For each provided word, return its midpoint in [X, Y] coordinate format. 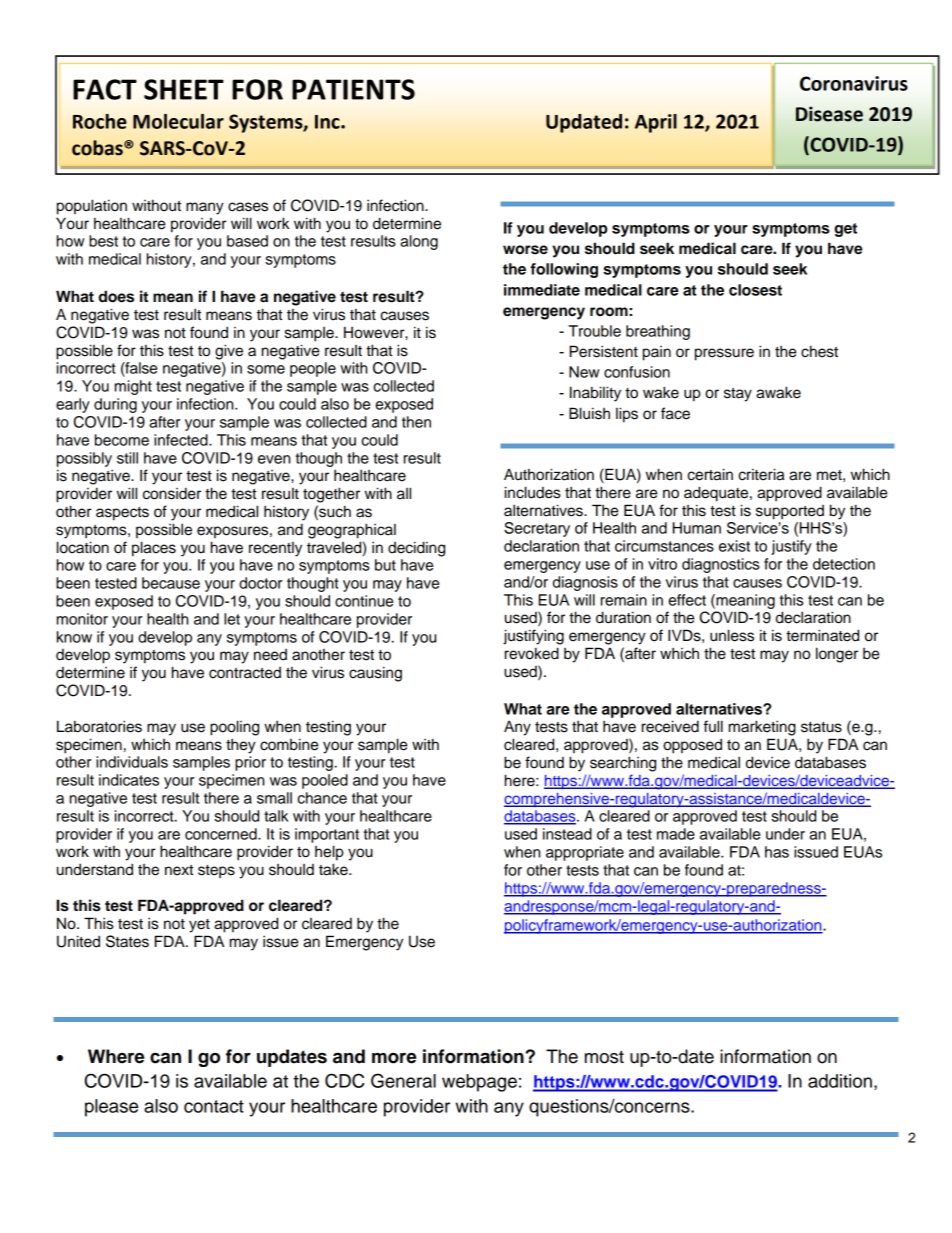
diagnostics [721, 565]
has [777, 852]
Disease [829, 114]
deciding [416, 549]
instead [567, 834]
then [416, 422]
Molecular [178, 121]
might [133, 387]
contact [214, 1106]
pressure [724, 354]
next [179, 870]
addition [840, 1081]
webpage [479, 1083]
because [171, 583]
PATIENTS [353, 89]
